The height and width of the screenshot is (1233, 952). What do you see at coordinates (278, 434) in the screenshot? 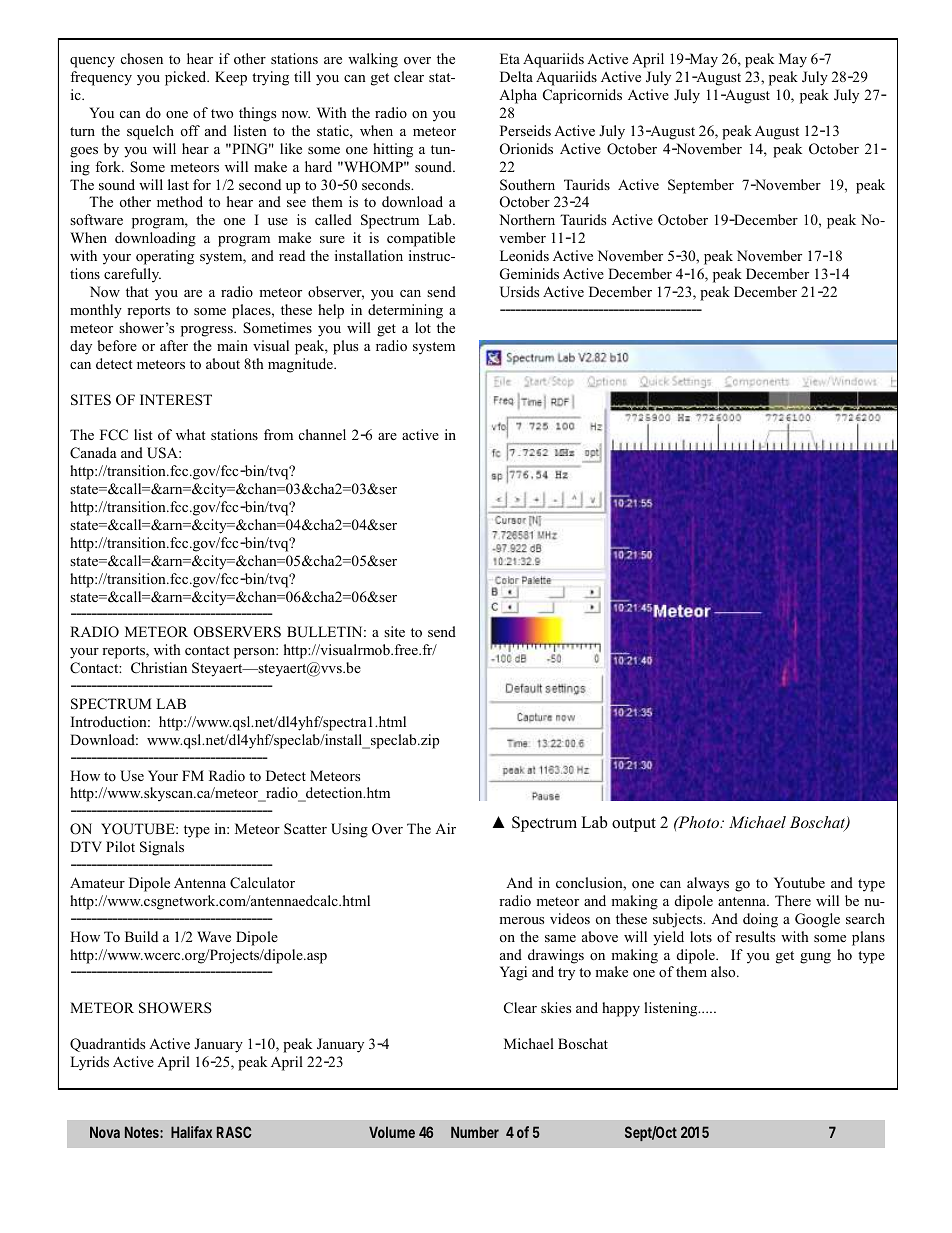
I see `from` at bounding box center [278, 434].
